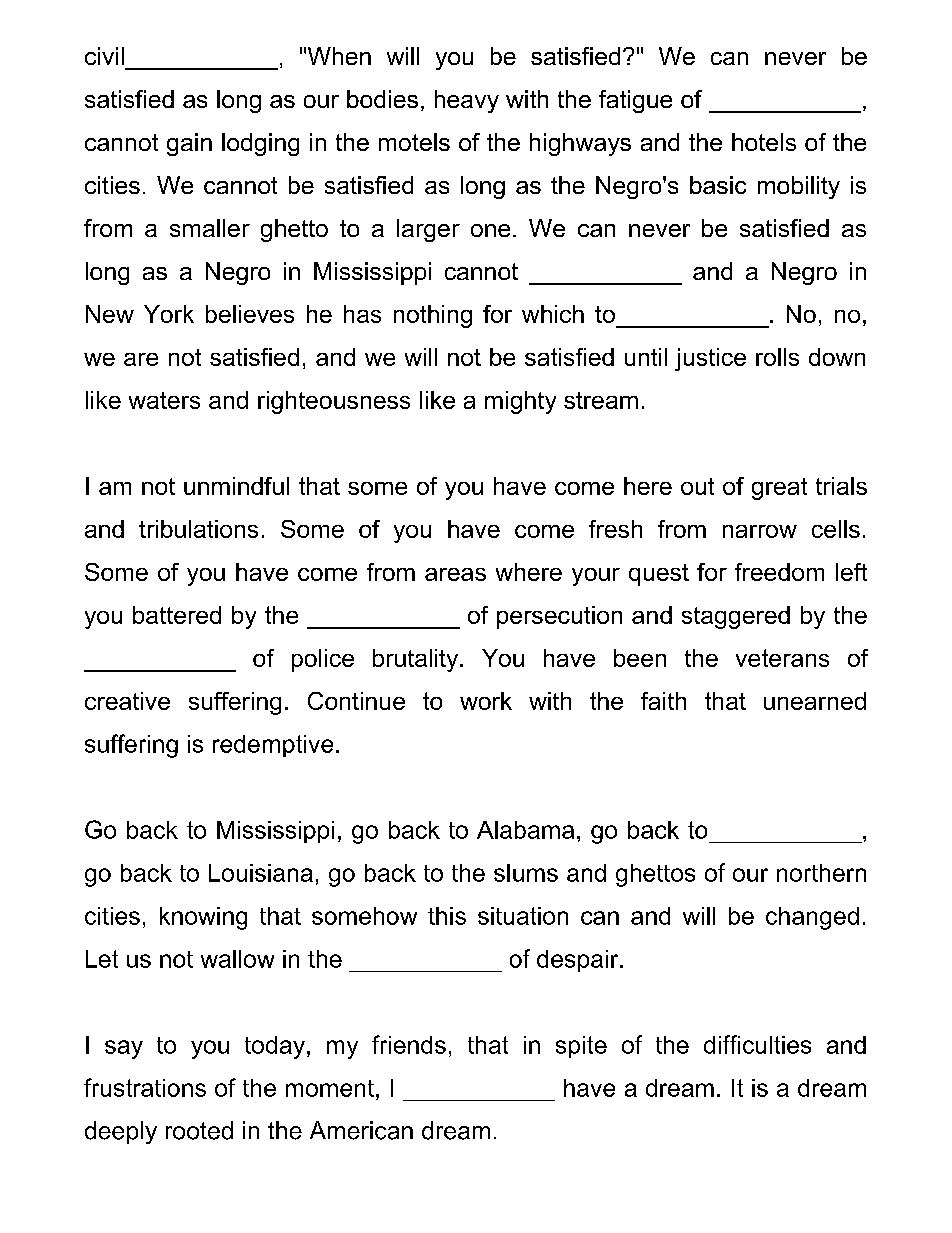 Image resolution: width=952 pixels, height=1233 pixels. Describe the element at coordinates (821, 873) in the screenshot. I see `northern` at that location.
